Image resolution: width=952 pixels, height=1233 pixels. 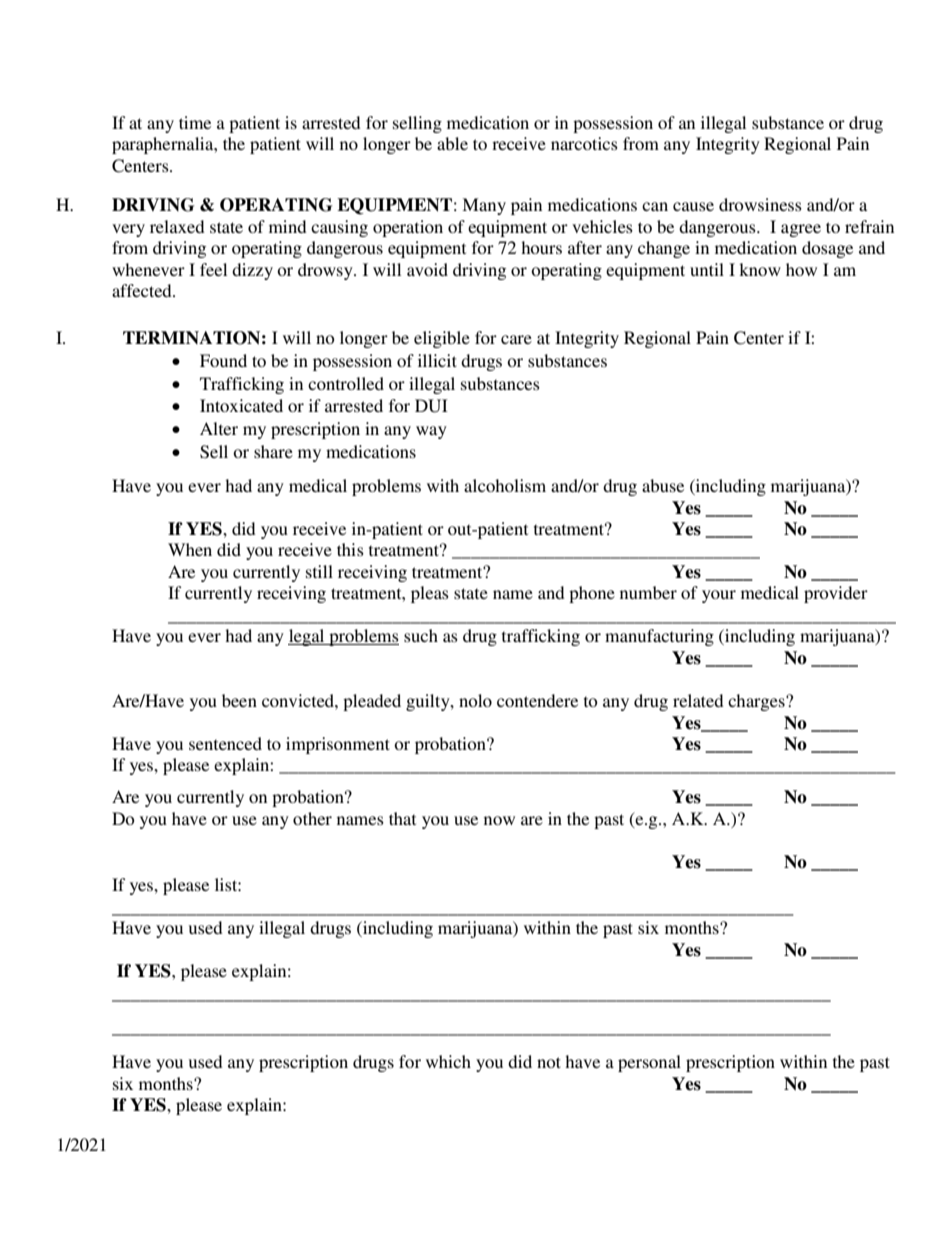 I want to click on still, so click(x=319, y=571).
